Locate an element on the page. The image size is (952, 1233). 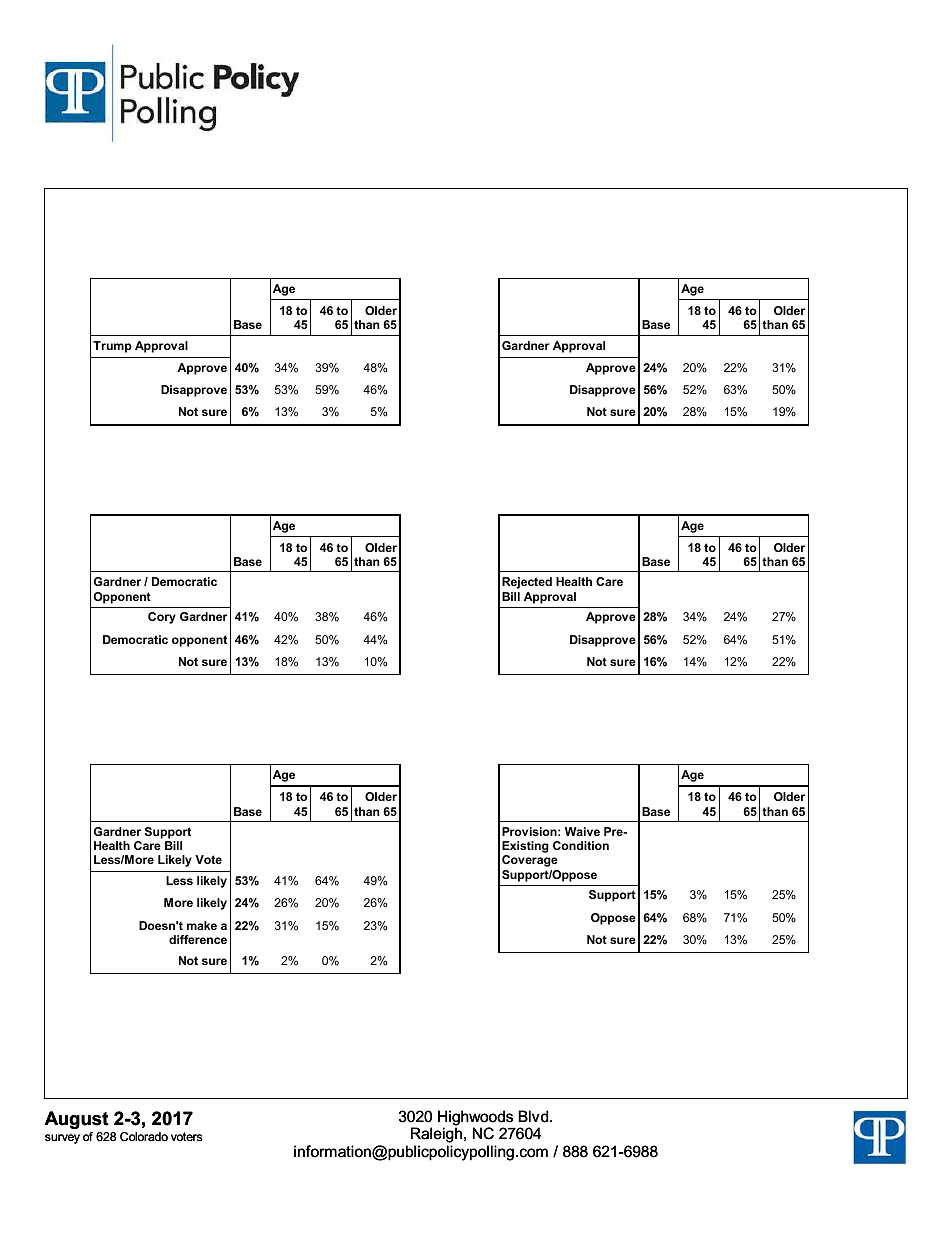
Waive is located at coordinates (582, 831).
